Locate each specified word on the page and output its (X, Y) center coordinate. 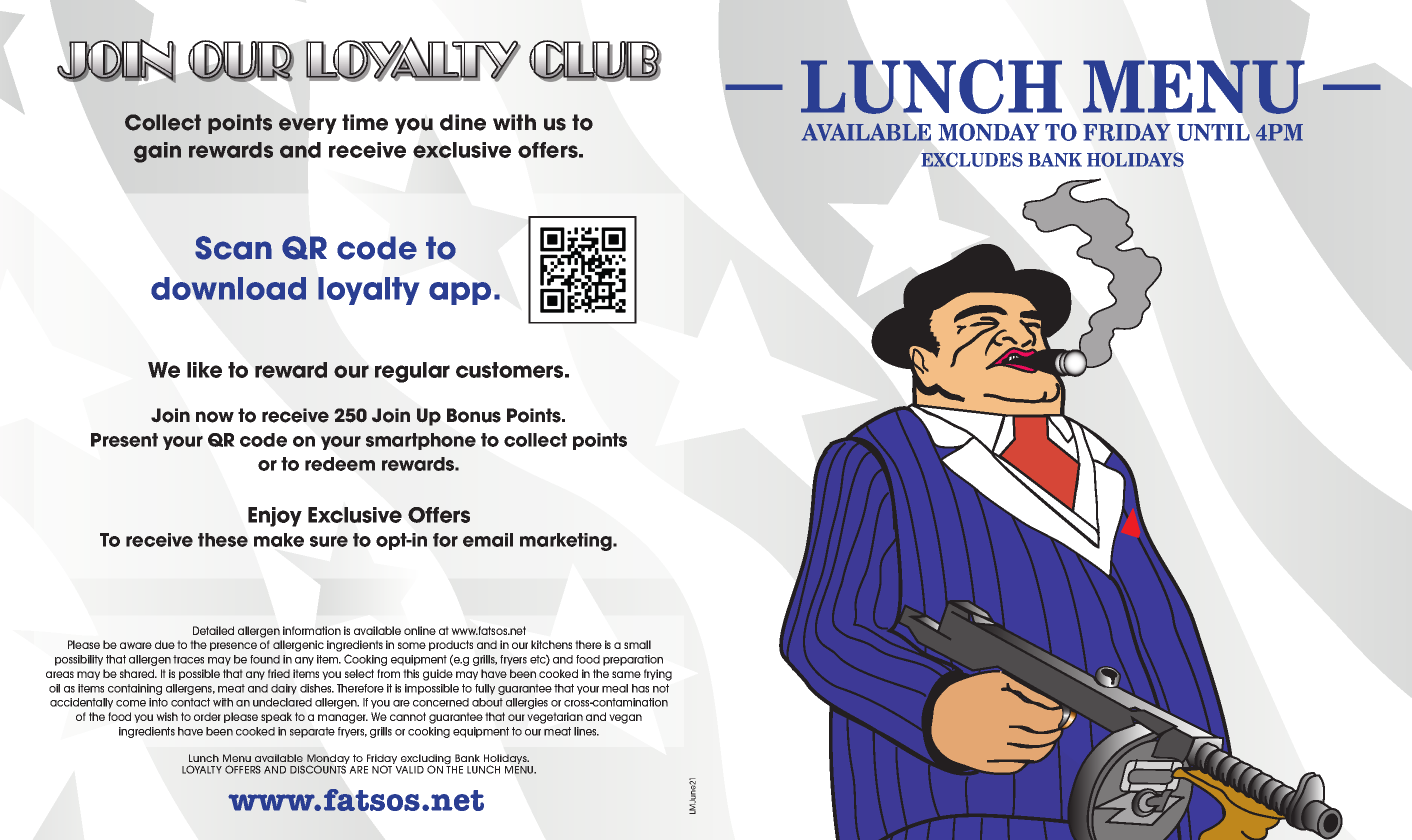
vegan (625, 719)
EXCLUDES (972, 159)
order (207, 716)
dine (463, 122)
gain (157, 152)
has (640, 688)
